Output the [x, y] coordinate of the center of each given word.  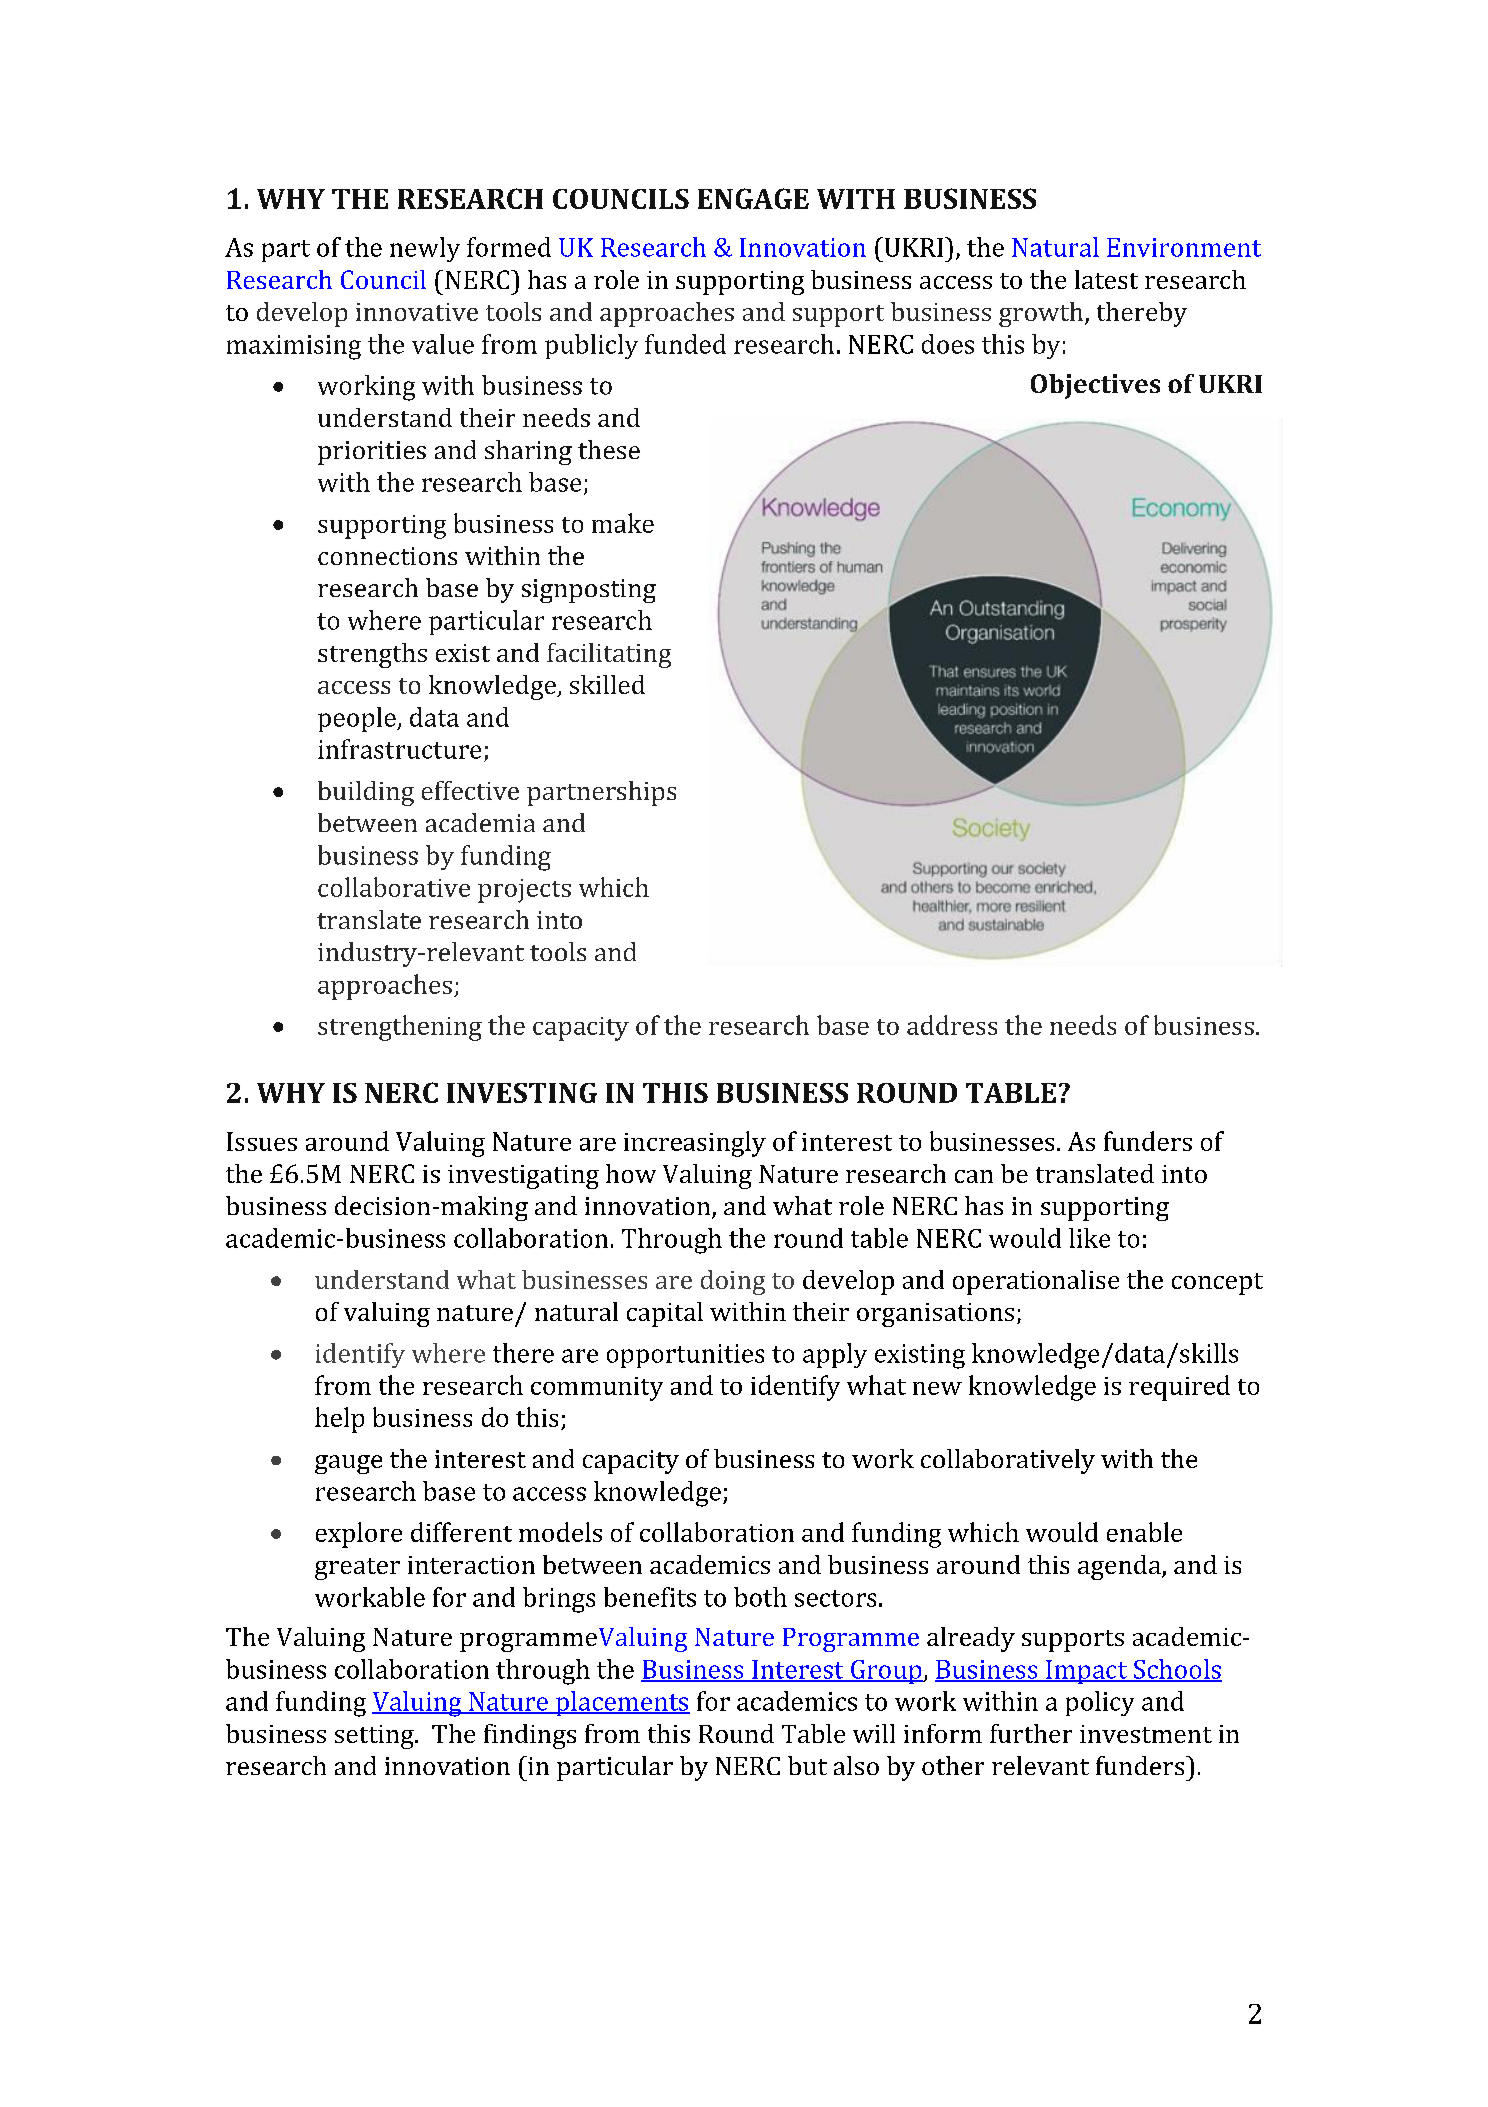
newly [425, 249]
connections [387, 556]
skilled [607, 684]
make [623, 523]
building [366, 793]
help [339, 1420]
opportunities [685, 1356]
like [1089, 1238]
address [952, 1025]
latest [1106, 279]
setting [375, 1737]
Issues [262, 1141]
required [1179, 1388]
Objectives [1095, 386]
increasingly [695, 1144]
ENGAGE [753, 198]
